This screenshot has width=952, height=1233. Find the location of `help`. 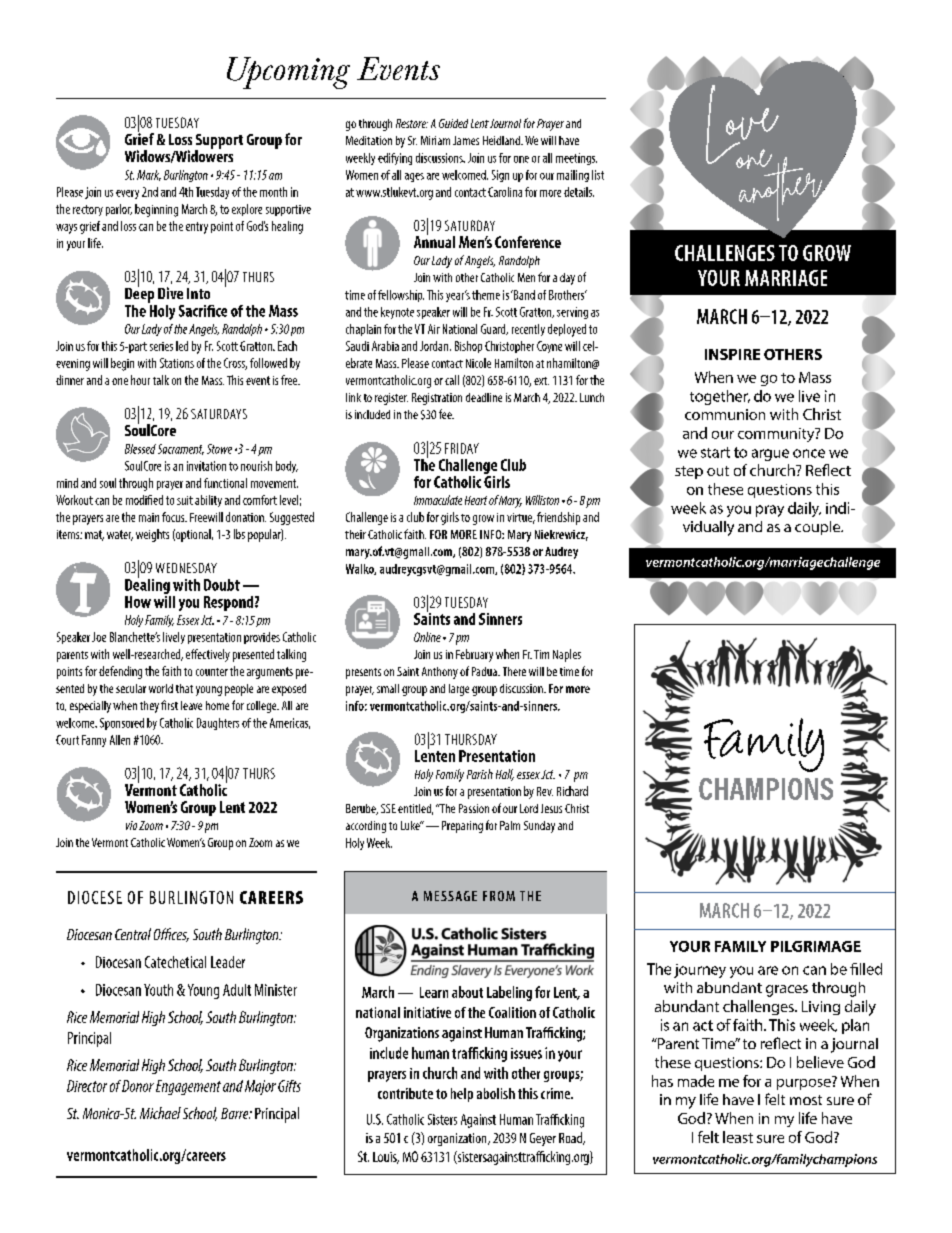

help is located at coordinates (462, 1095).
